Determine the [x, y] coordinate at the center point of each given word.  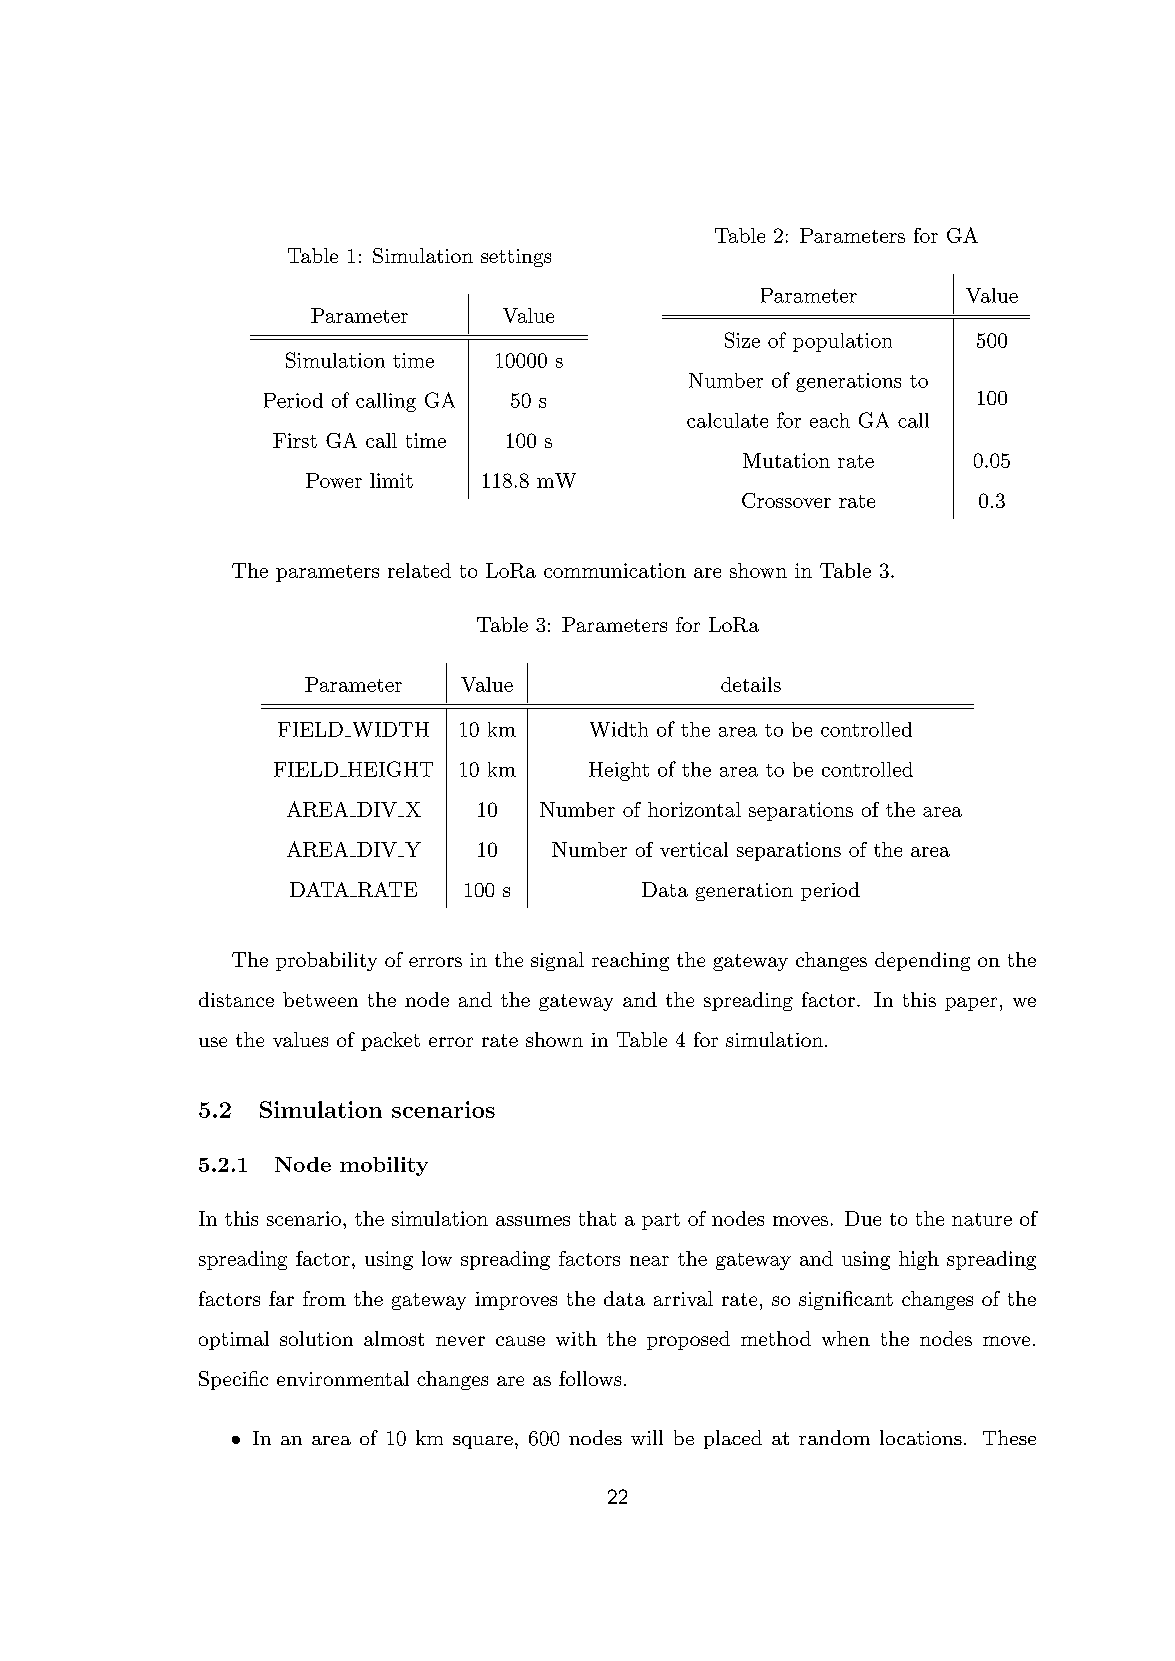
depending [922, 961]
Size [742, 340]
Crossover [786, 500]
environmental [343, 1378]
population [842, 342]
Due [863, 1218]
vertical [694, 849]
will [647, 1437]
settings [516, 258]
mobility [384, 1166]
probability [326, 961]
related [419, 570]
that [597, 1218]
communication [615, 570]
